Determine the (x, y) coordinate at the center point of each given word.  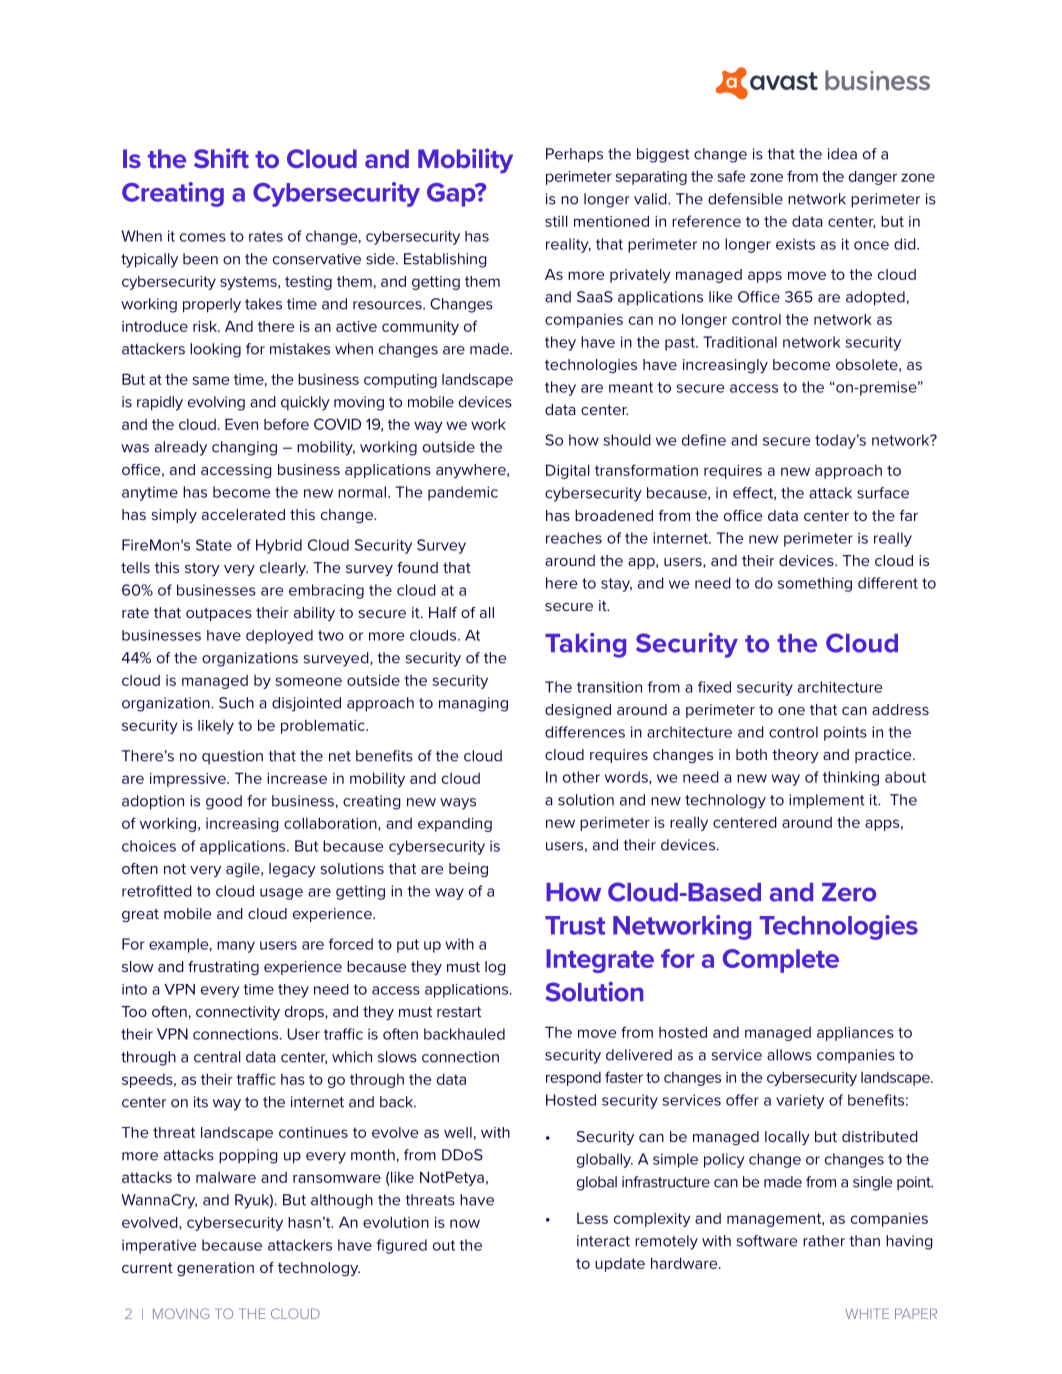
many (236, 947)
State (214, 545)
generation (215, 1269)
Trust (575, 925)
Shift (221, 158)
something (815, 584)
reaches (574, 538)
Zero (849, 892)
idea (842, 154)
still (556, 221)
